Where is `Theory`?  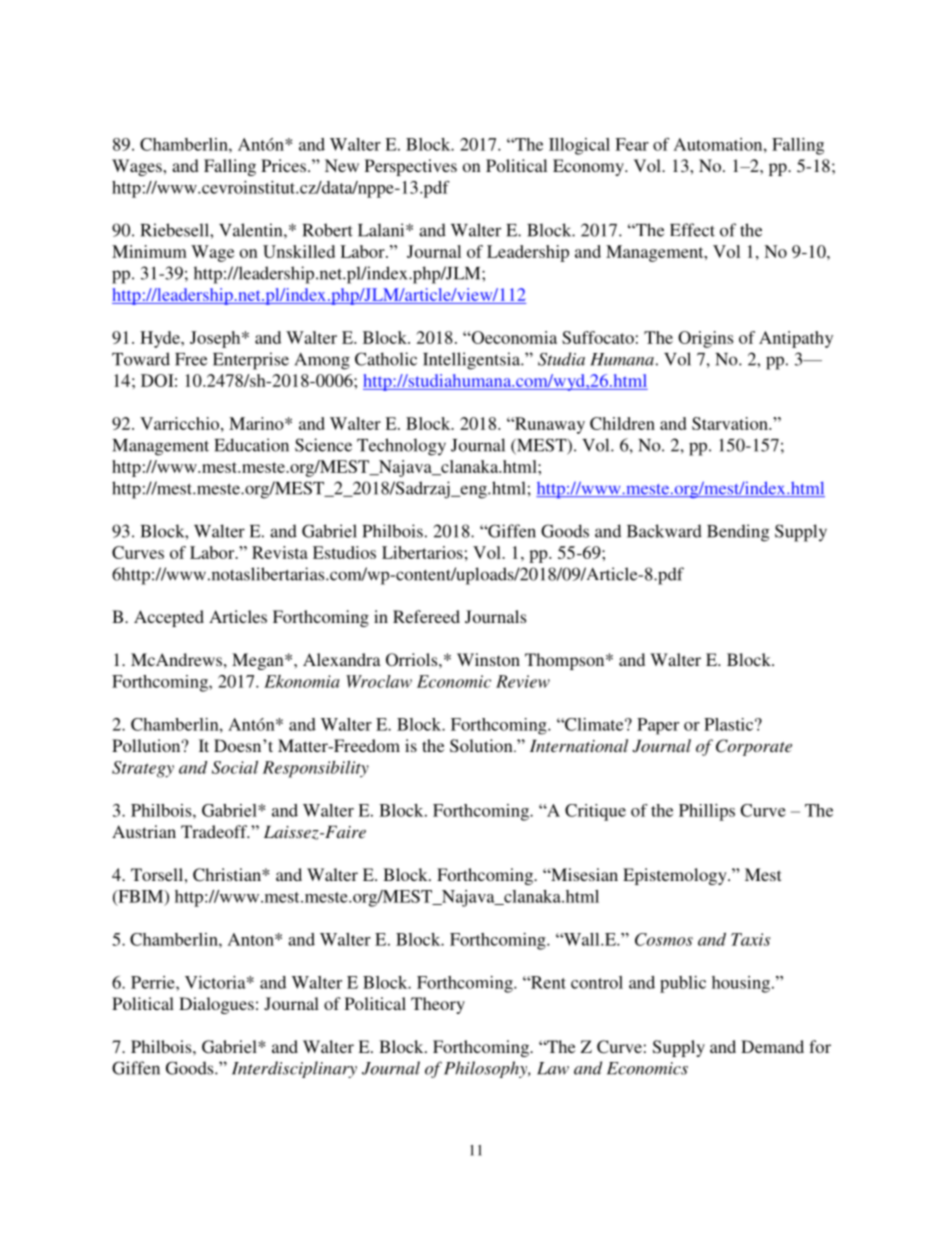
Theory is located at coordinates (438, 1005).
